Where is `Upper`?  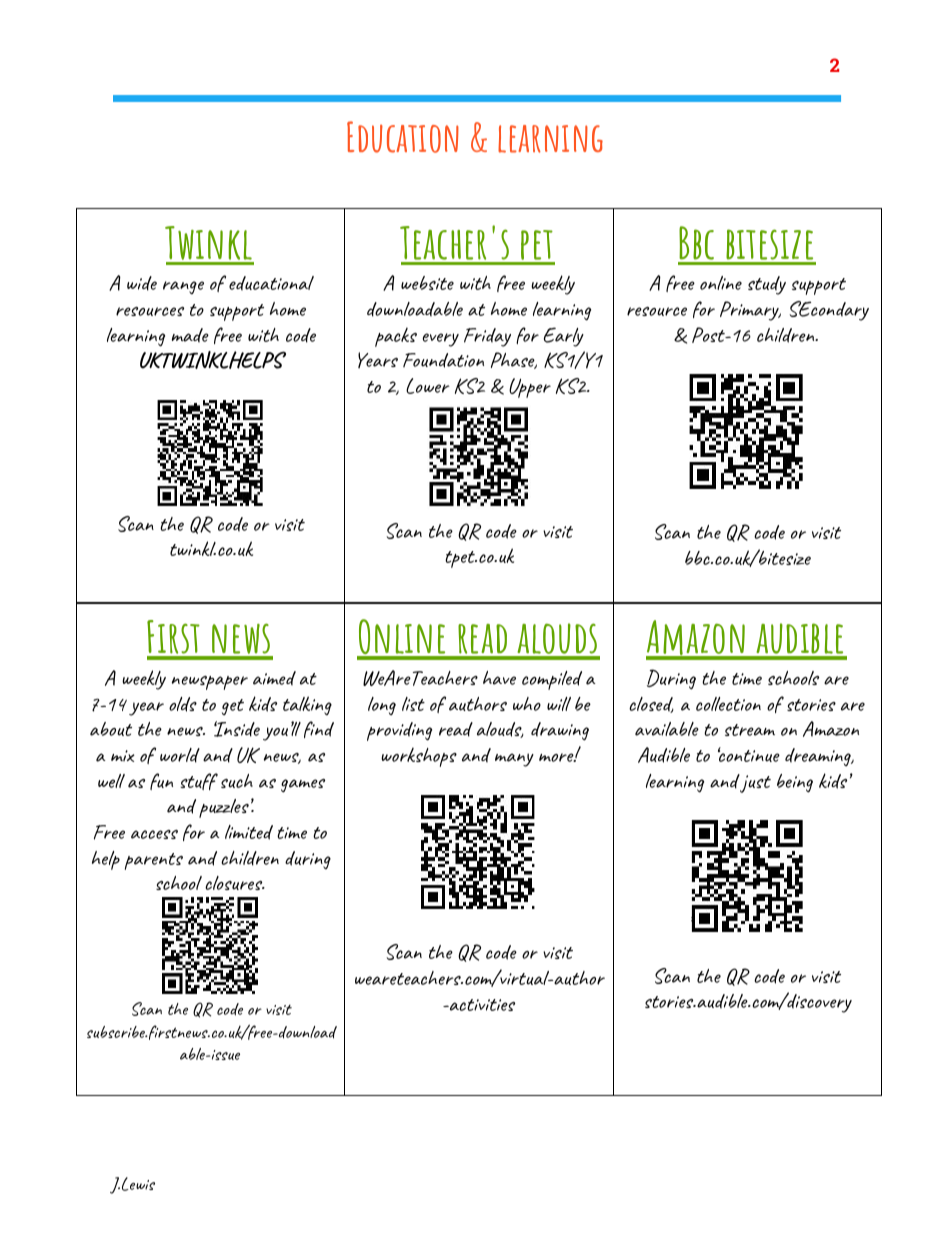 Upper is located at coordinates (530, 388).
